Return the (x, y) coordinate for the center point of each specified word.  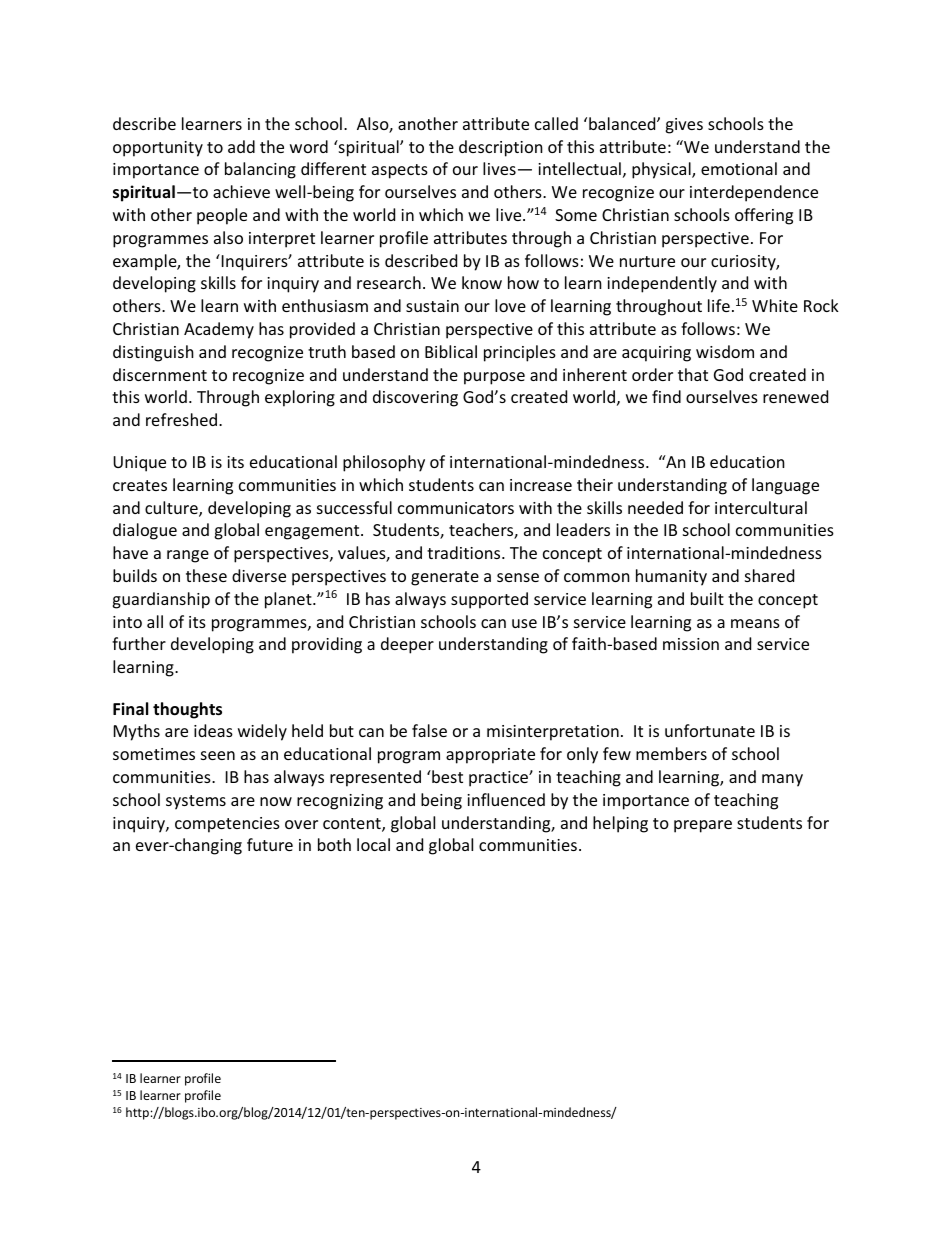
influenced (506, 799)
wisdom (725, 351)
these (206, 575)
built (707, 598)
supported (489, 600)
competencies (227, 825)
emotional (739, 168)
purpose (494, 378)
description (501, 148)
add (241, 146)
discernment (160, 374)
